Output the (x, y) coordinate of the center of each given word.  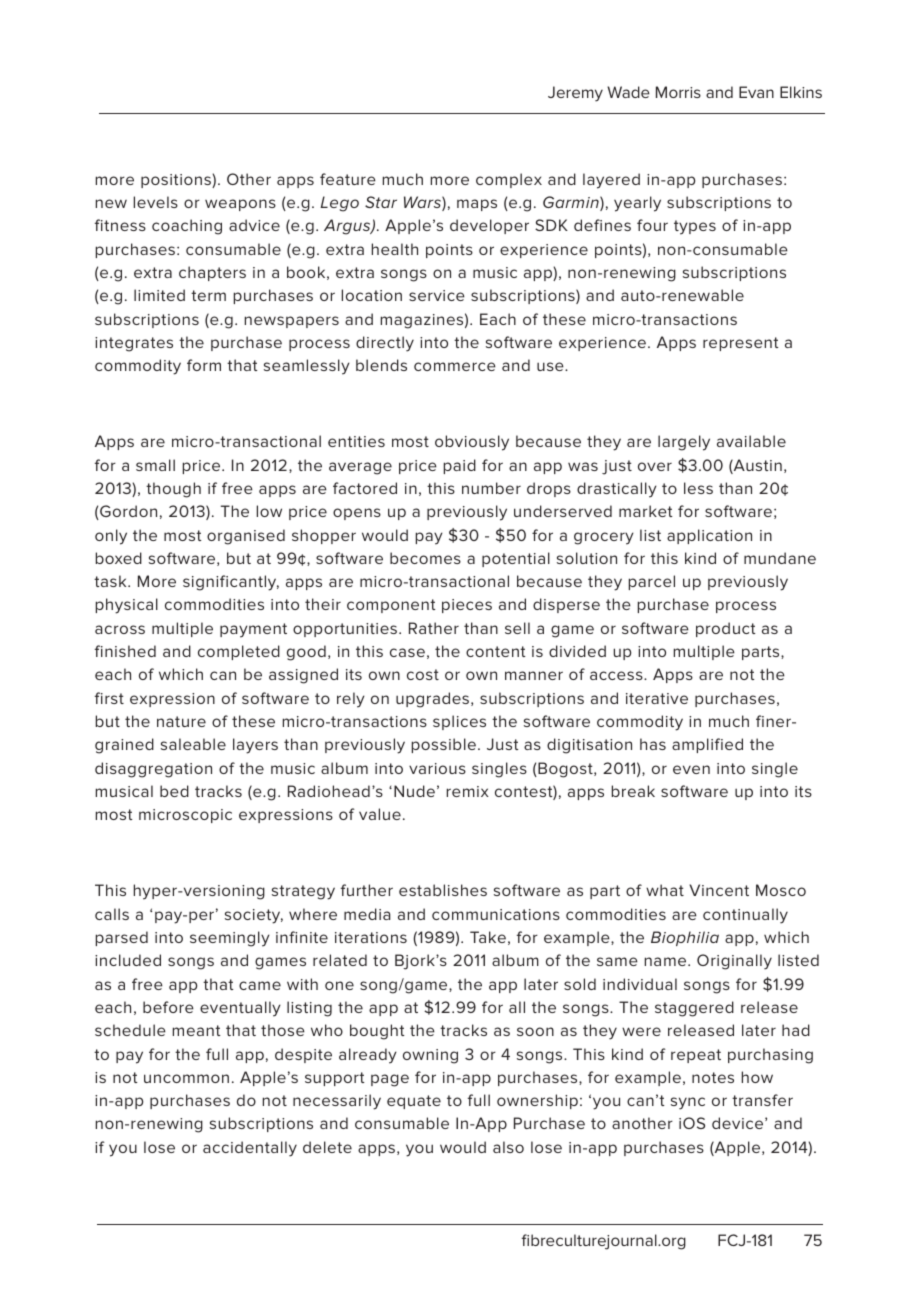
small (155, 465)
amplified (707, 745)
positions (177, 181)
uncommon (186, 1078)
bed (174, 791)
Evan (756, 92)
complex (509, 180)
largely (684, 443)
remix (468, 791)
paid (460, 466)
